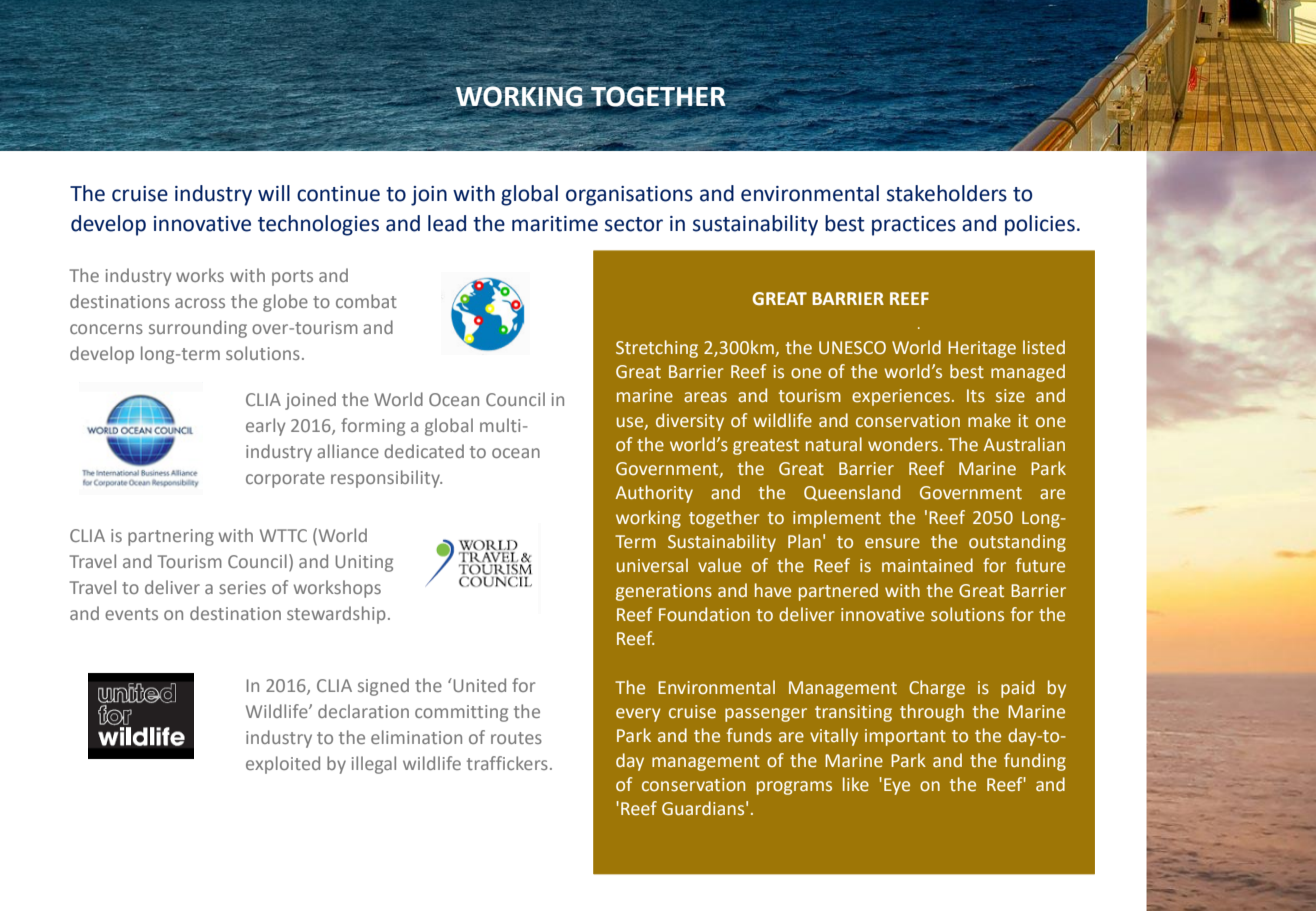 Image resolution: width=1316 pixels, height=911 pixels. Describe the element at coordinates (654, 494) in the screenshot. I see `Authority` at that location.
